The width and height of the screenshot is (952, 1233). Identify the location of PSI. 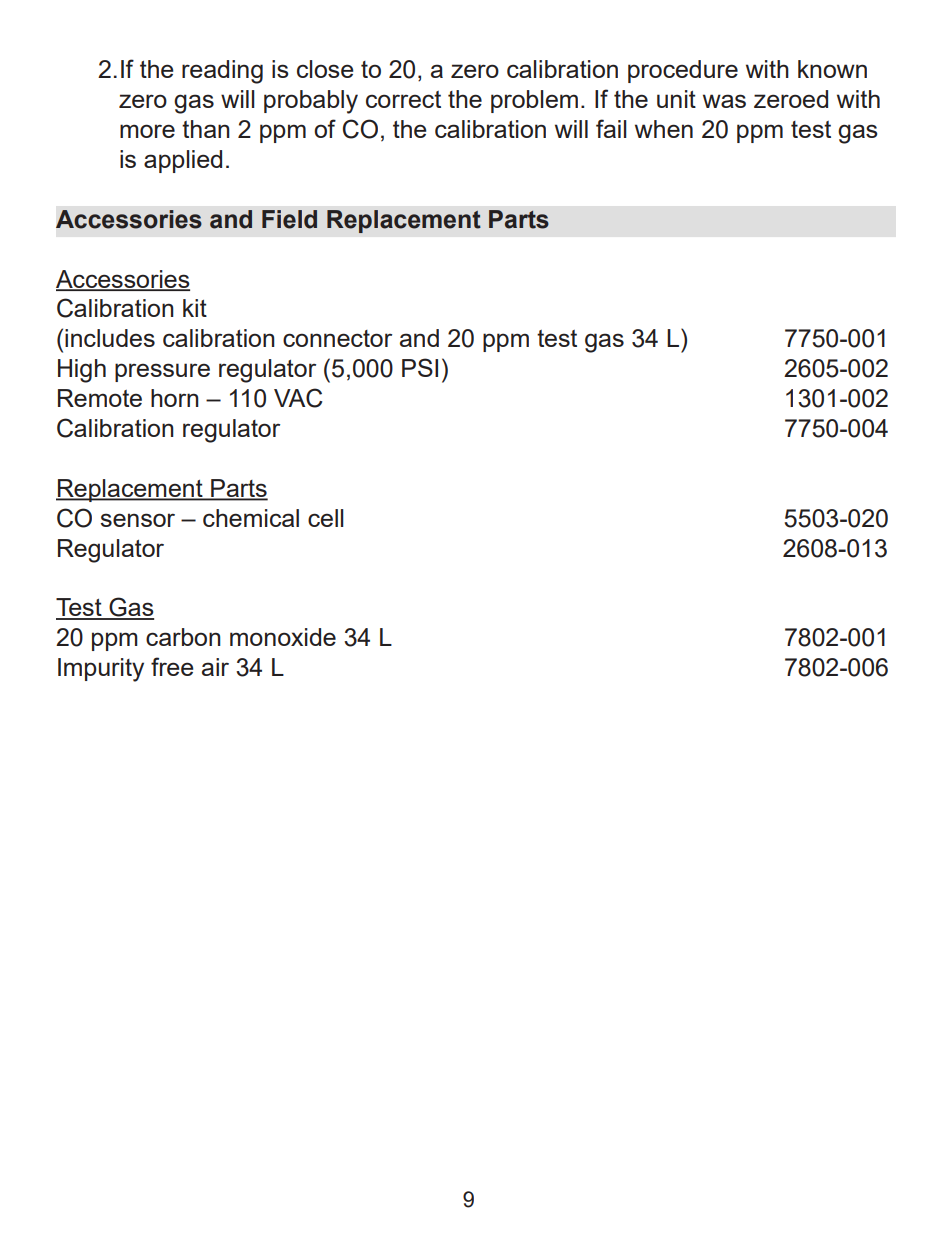
(420, 367).
